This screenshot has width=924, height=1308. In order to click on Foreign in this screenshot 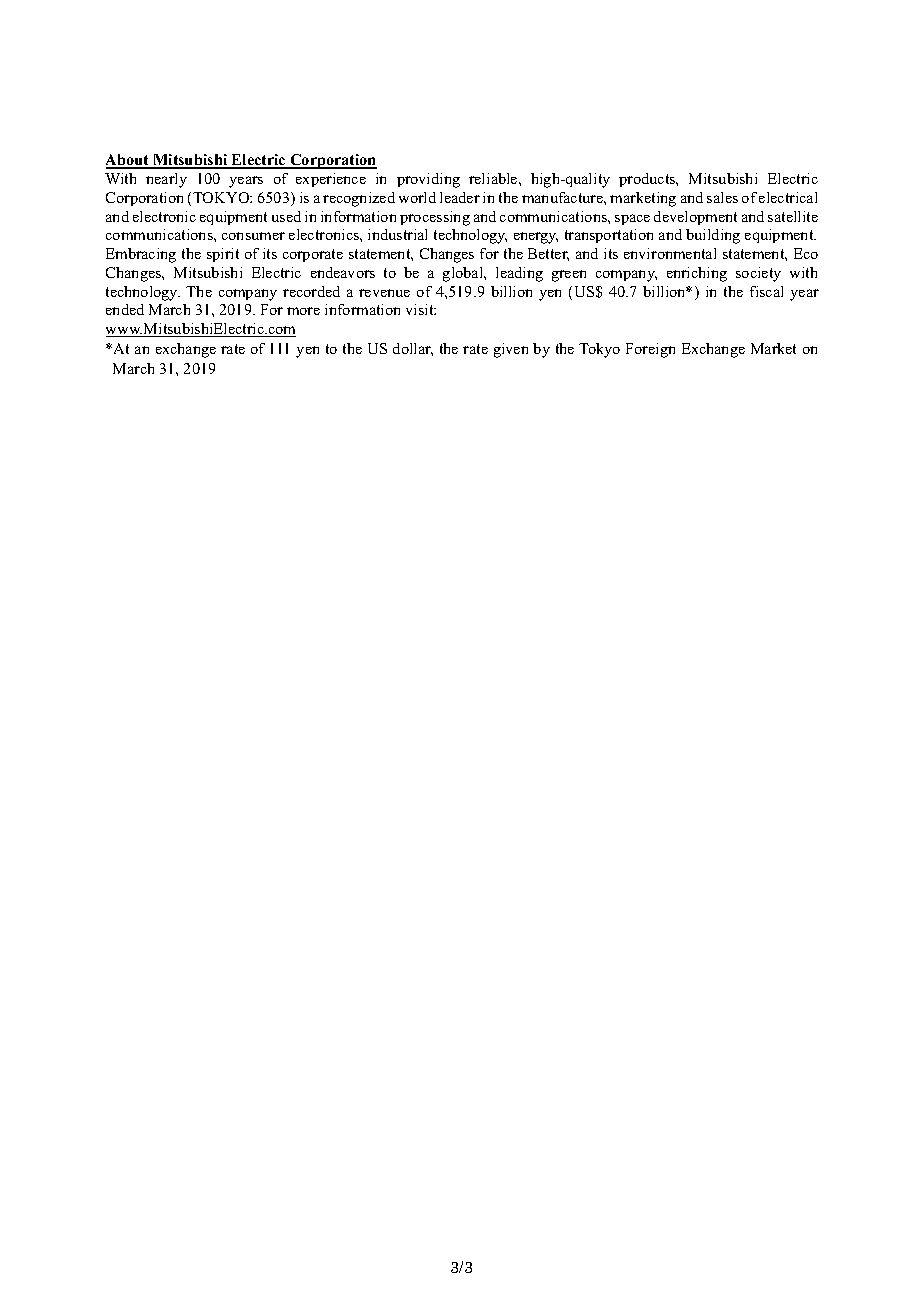, I will do `click(650, 350)`.
